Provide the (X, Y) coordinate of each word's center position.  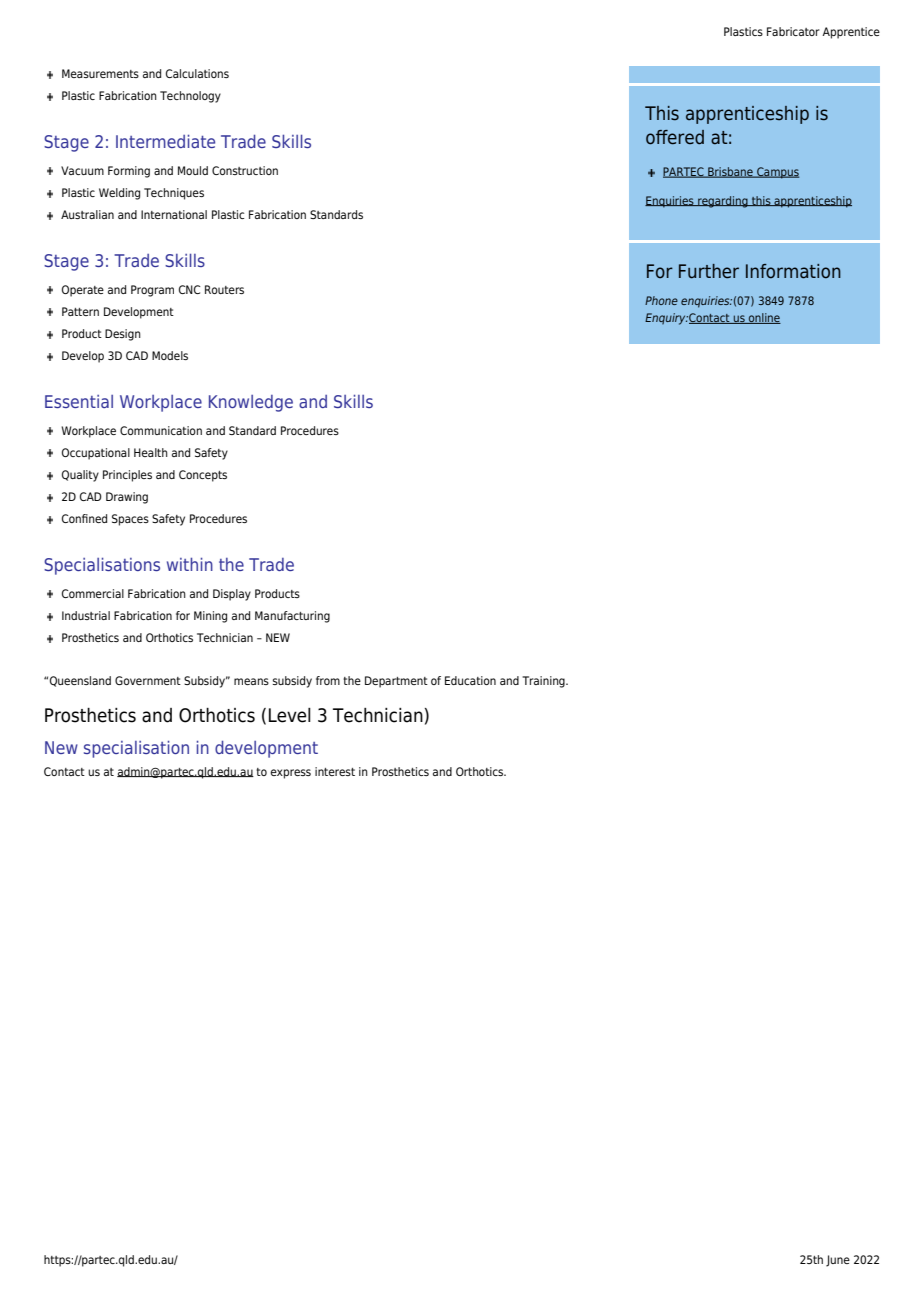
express (291, 774)
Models (170, 355)
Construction (245, 170)
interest (335, 771)
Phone (661, 300)
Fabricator (793, 31)
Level (290, 715)
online (764, 318)
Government (148, 680)
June (838, 1261)
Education (470, 680)
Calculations (197, 73)
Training (544, 682)
